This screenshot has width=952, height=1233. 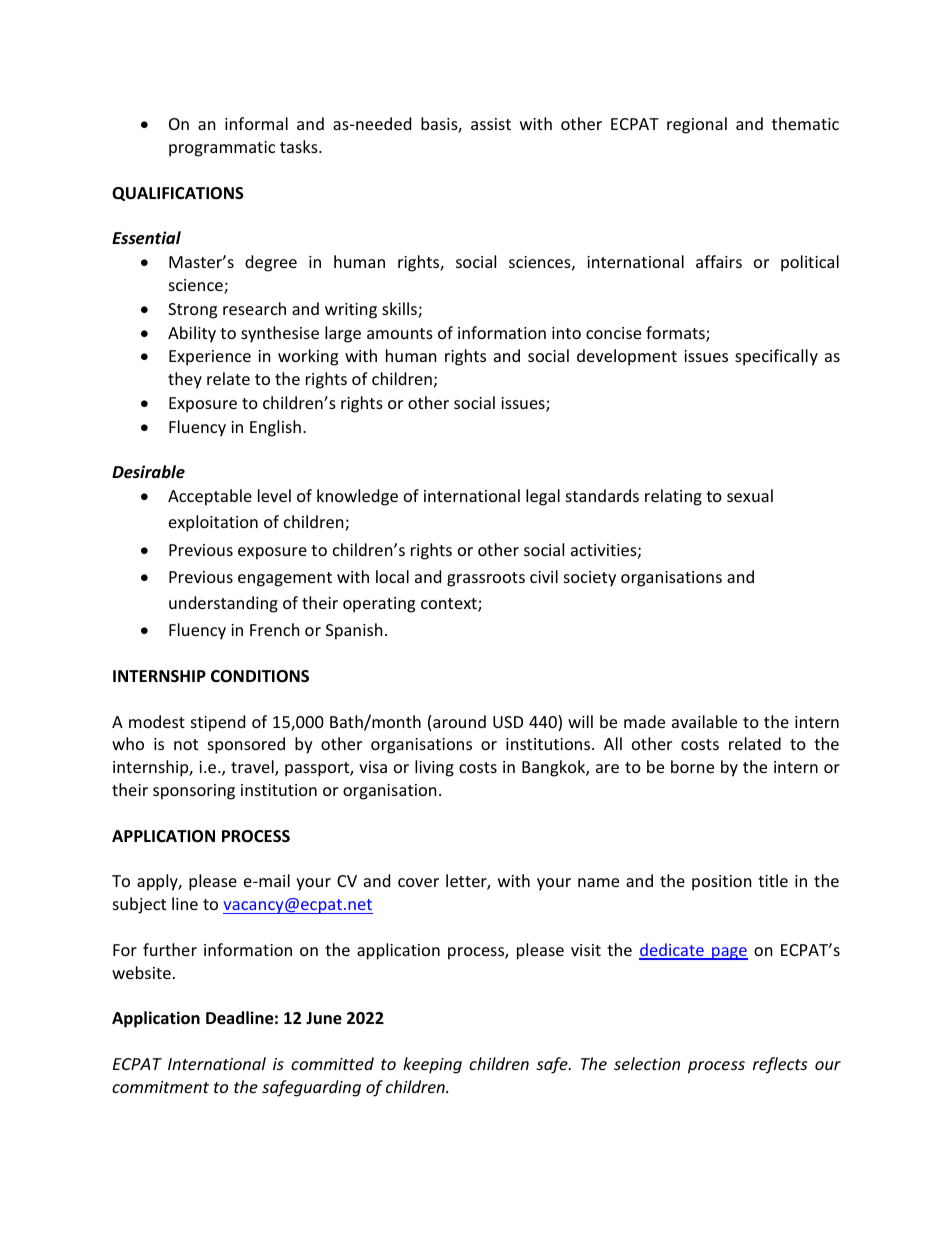 I want to click on context, so click(x=450, y=605).
